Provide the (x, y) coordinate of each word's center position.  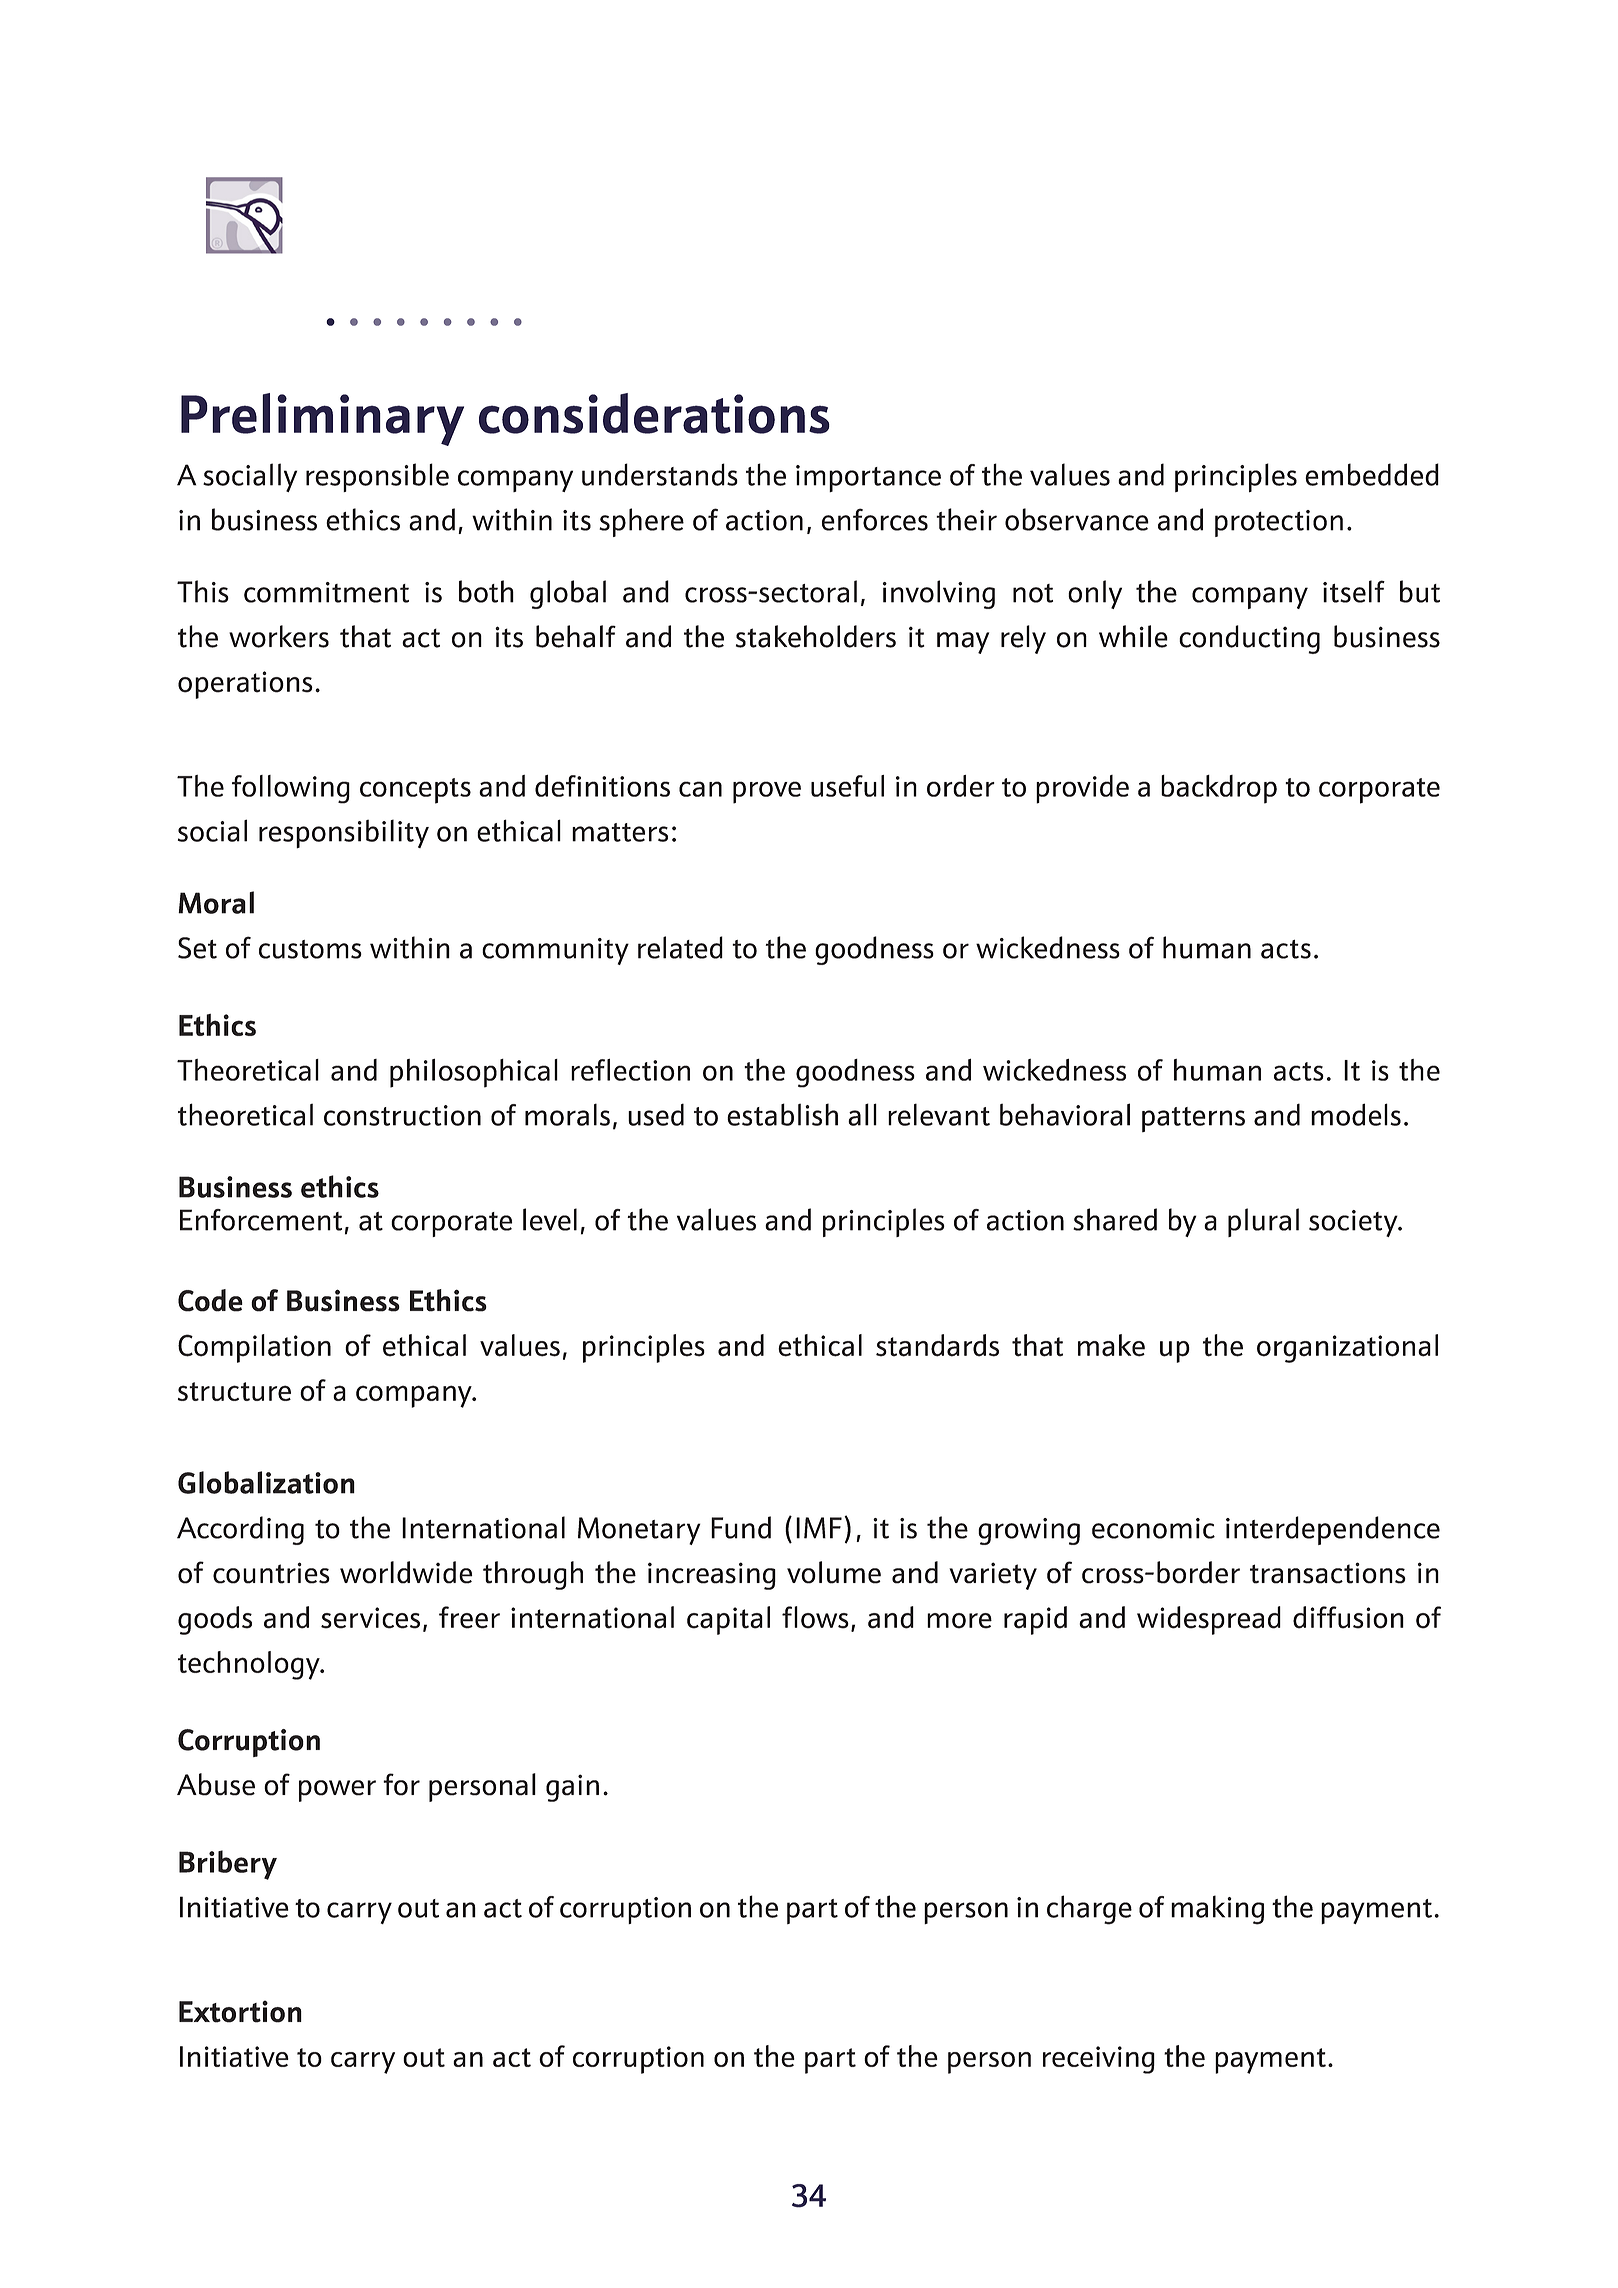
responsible (377, 477)
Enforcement (261, 1220)
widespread (1209, 1620)
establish (782, 1114)
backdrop (1219, 789)
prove (767, 792)
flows (815, 1617)
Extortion (240, 2011)
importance (868, 478)
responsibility (344, 834)
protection (1279, 523)
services (370, 1618)
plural (1263, 1222)
